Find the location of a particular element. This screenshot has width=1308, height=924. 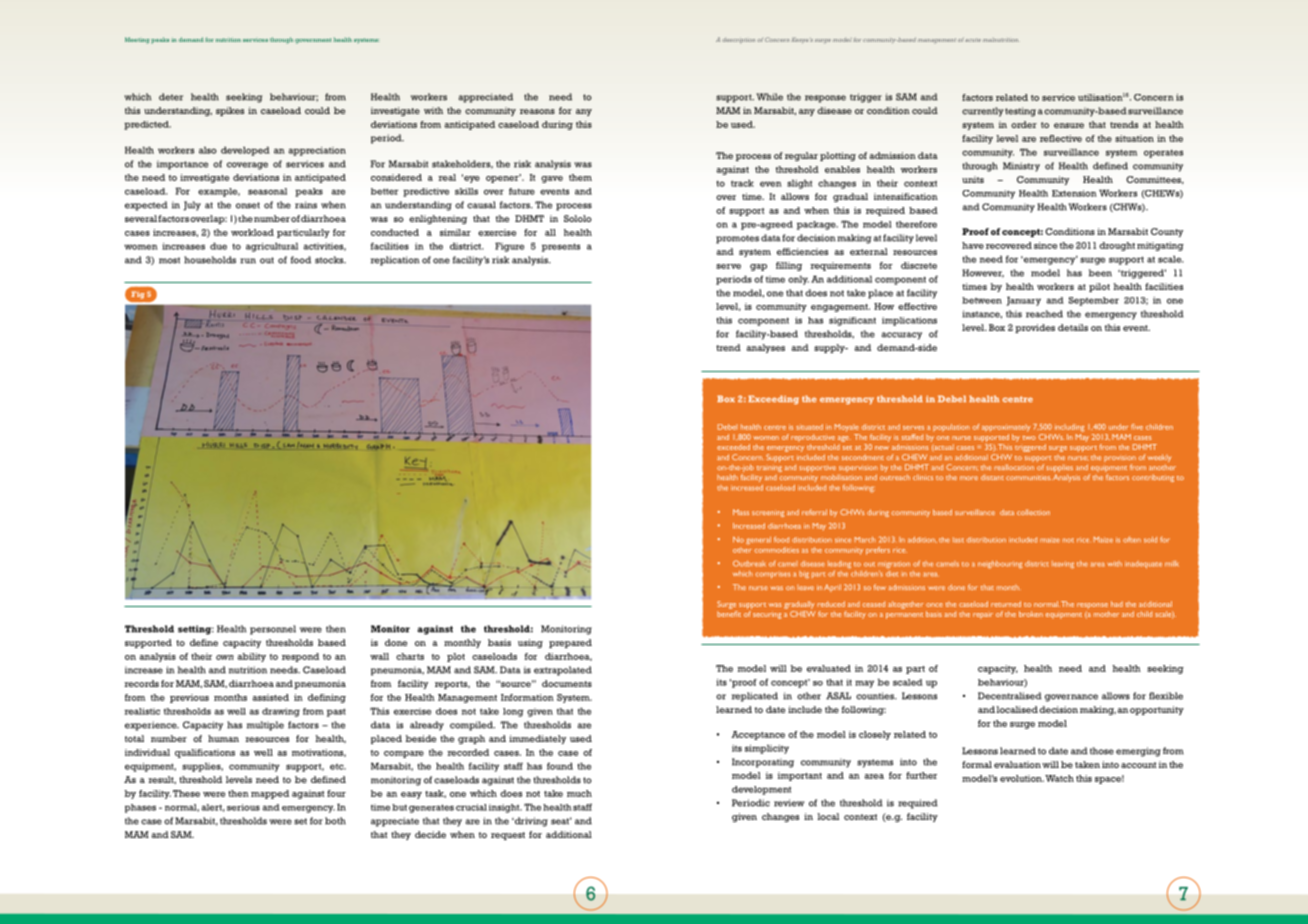

exceeded is located at coordinates (733, 447).
